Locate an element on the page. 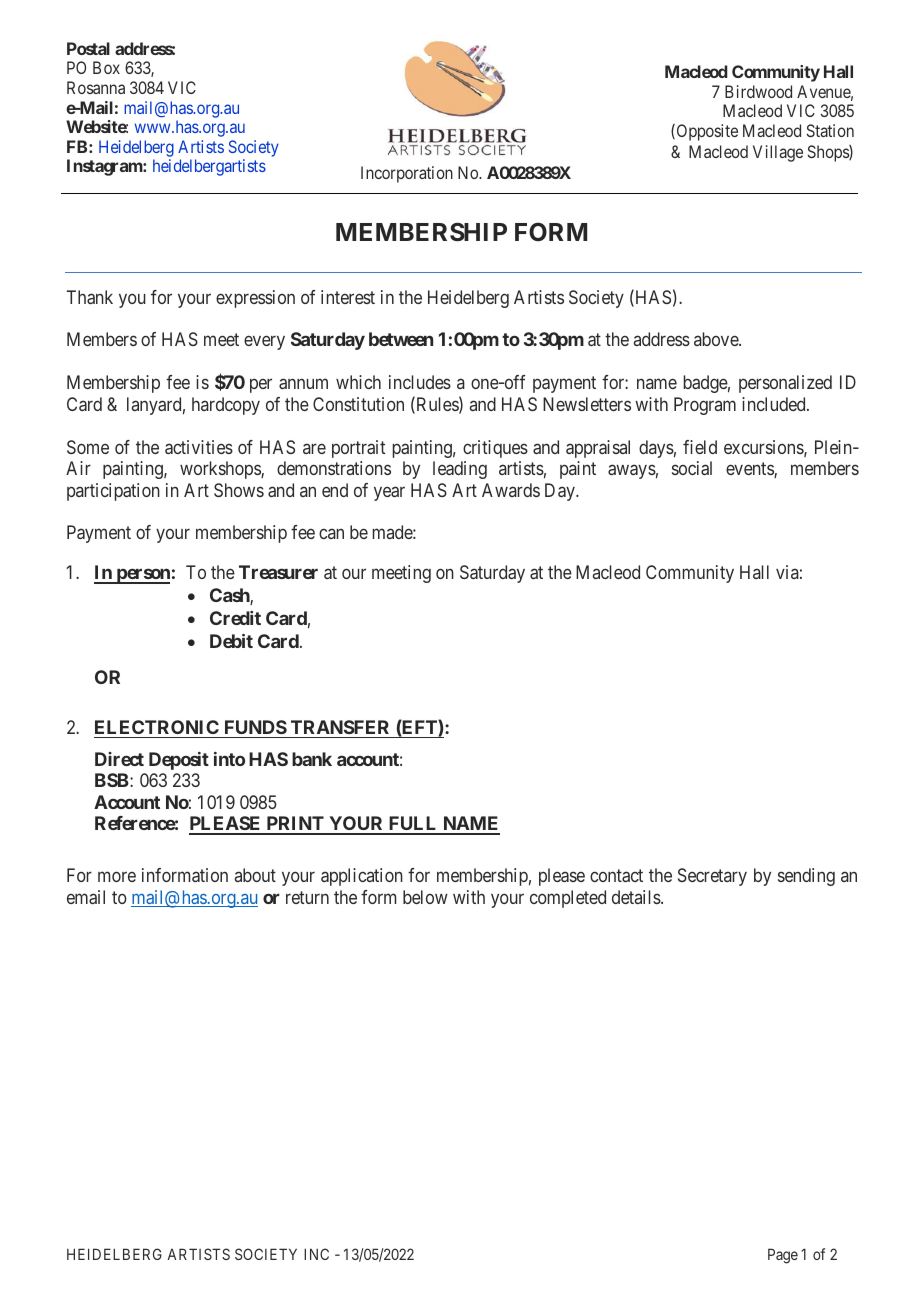 The height and width of the document is (1308, 924). activities is located at coordinates (199, 447).
